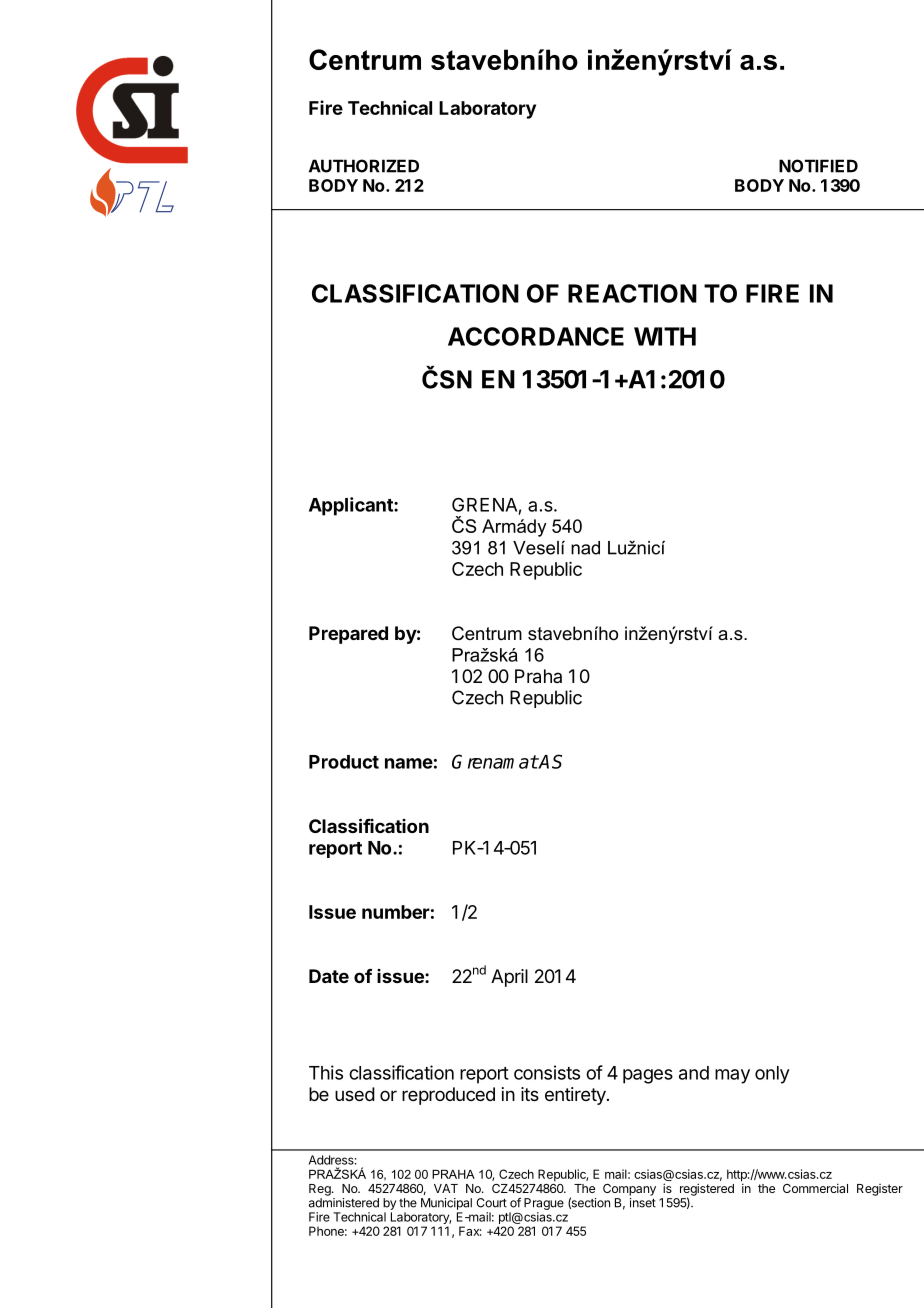  What do you see at coordinates (815, 1188) in the document?
I see `Commercial` at bounding box center [815, 1188].
